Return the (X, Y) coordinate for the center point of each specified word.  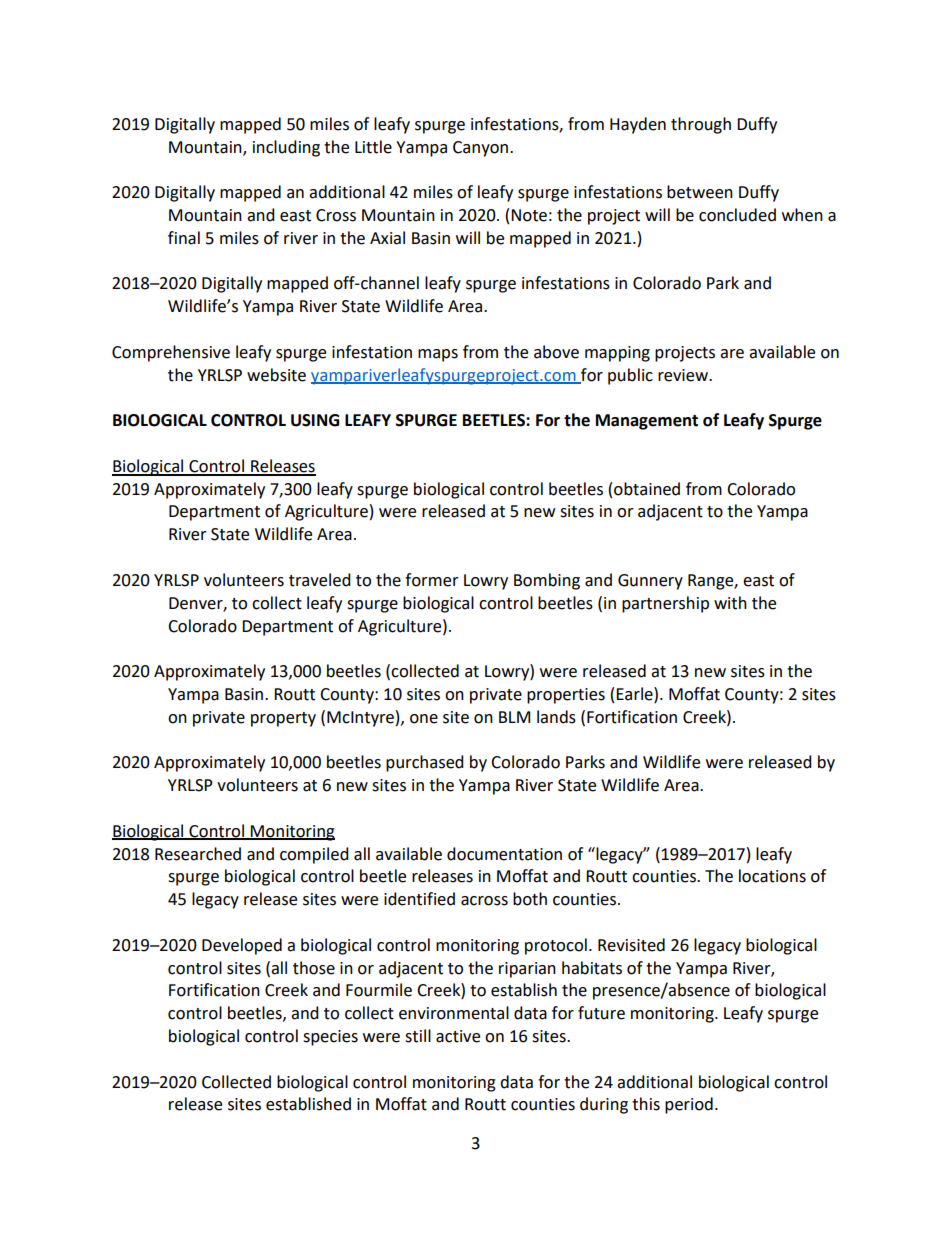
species (330, 1038)
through (701, 125)
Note (529, 215)
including (286, 148)
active (458, 1036)
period (689, 1105)
